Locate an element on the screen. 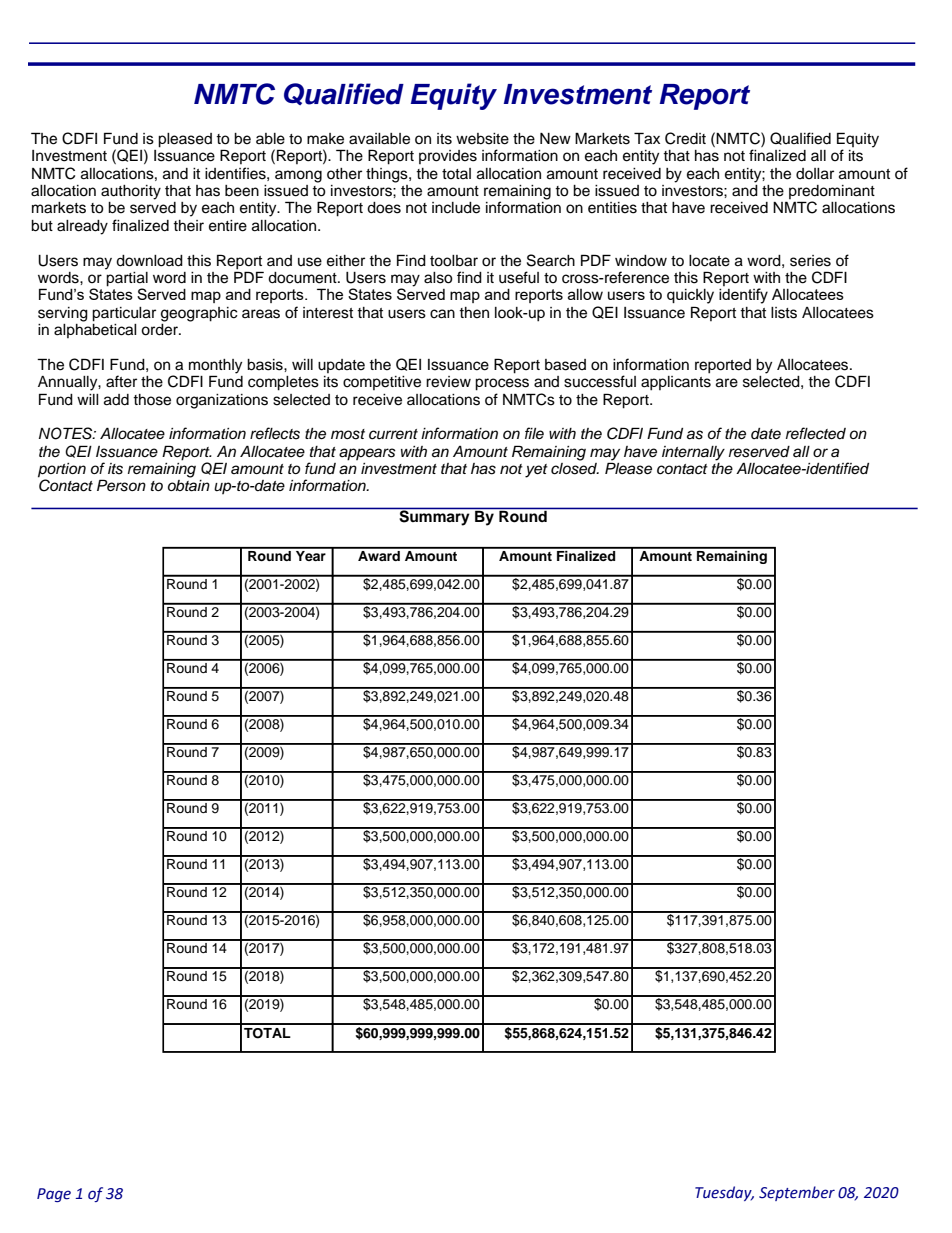 This screenshot has height=1233, width=952. those is located at coordinates (152, 400).
